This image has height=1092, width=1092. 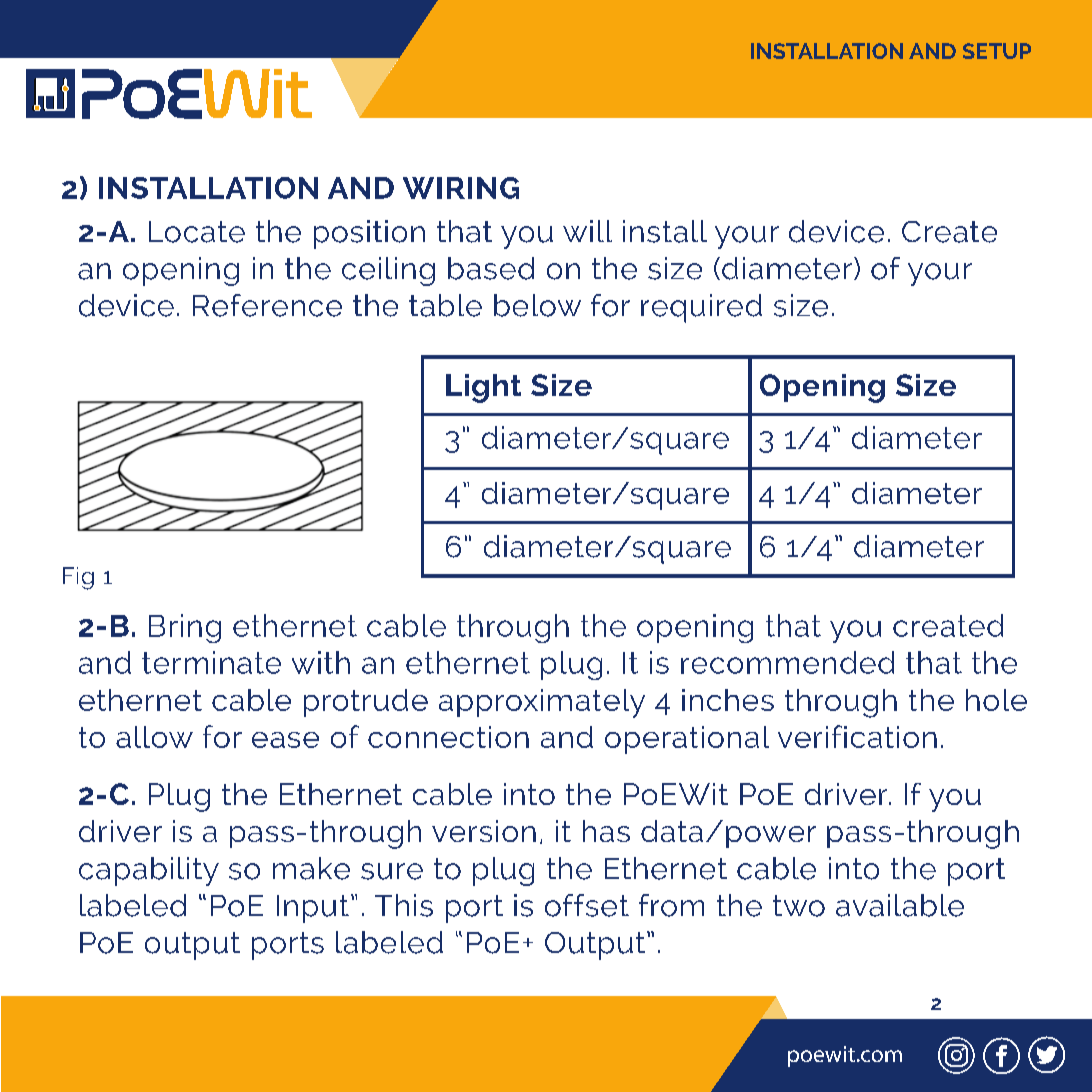 I want to click on recommended, so click(x=787, y=662).
